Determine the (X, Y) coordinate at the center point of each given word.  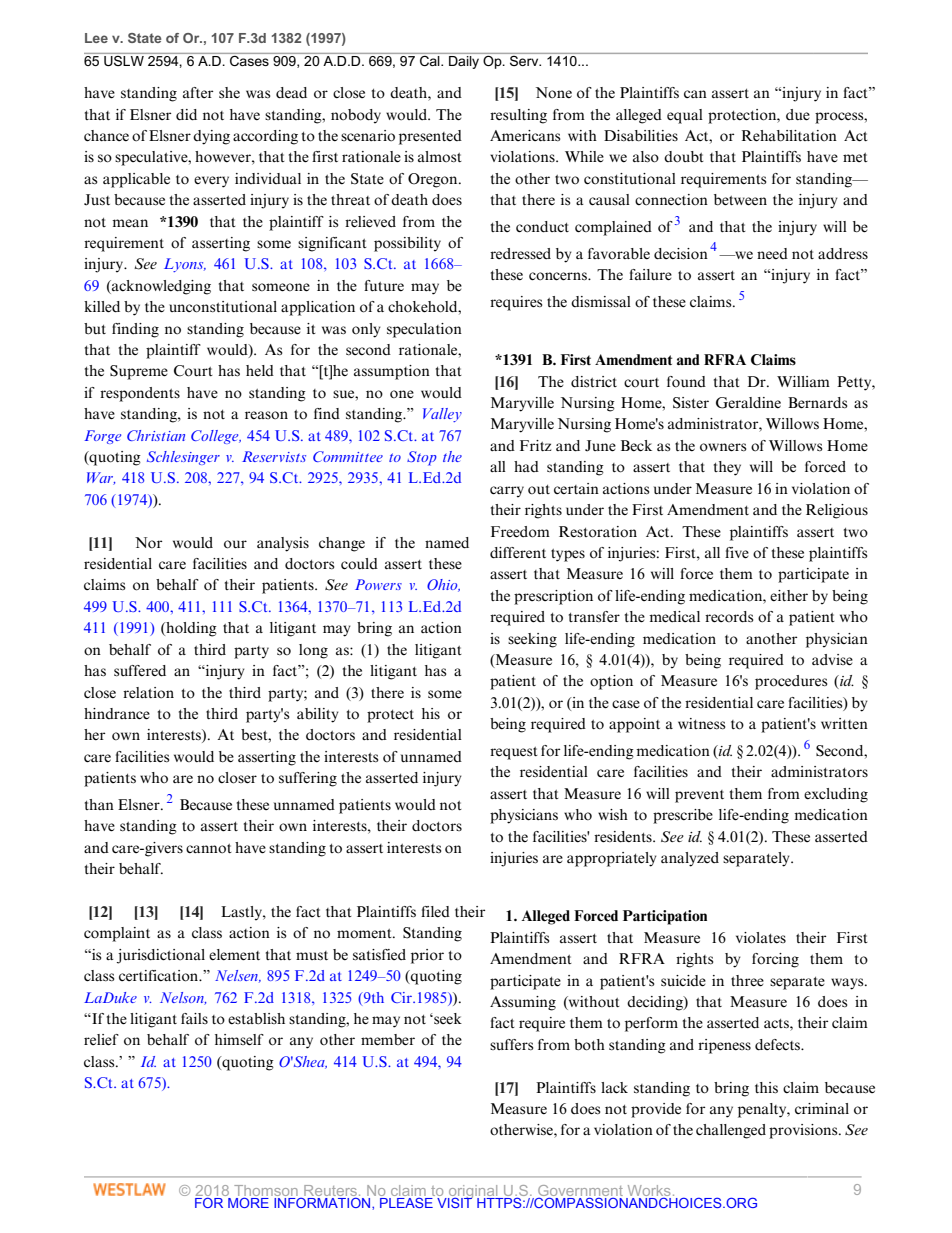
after (198, 92)
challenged (731, 1131)
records (729, 617)
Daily (464, 61)
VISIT (455, 1201)
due (798, 115)
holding (190, 629)
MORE (247, 1201)
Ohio (443, 585)
